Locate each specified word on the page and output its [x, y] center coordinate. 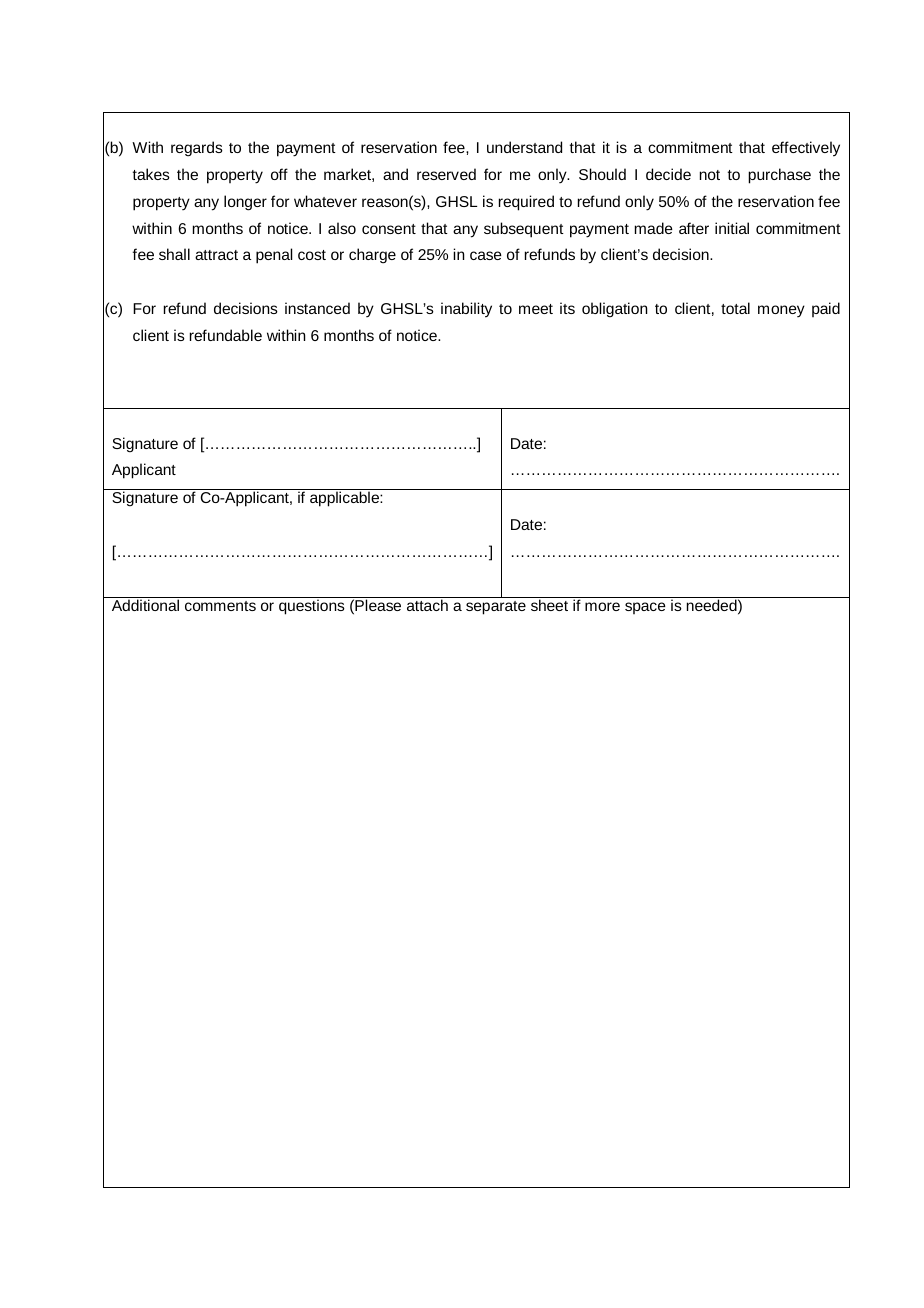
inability [466, 310]
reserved [446, 174]
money [781, 311]
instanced [317, 308]
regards [197, 149]
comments [220, 606]
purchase [779, 176]
